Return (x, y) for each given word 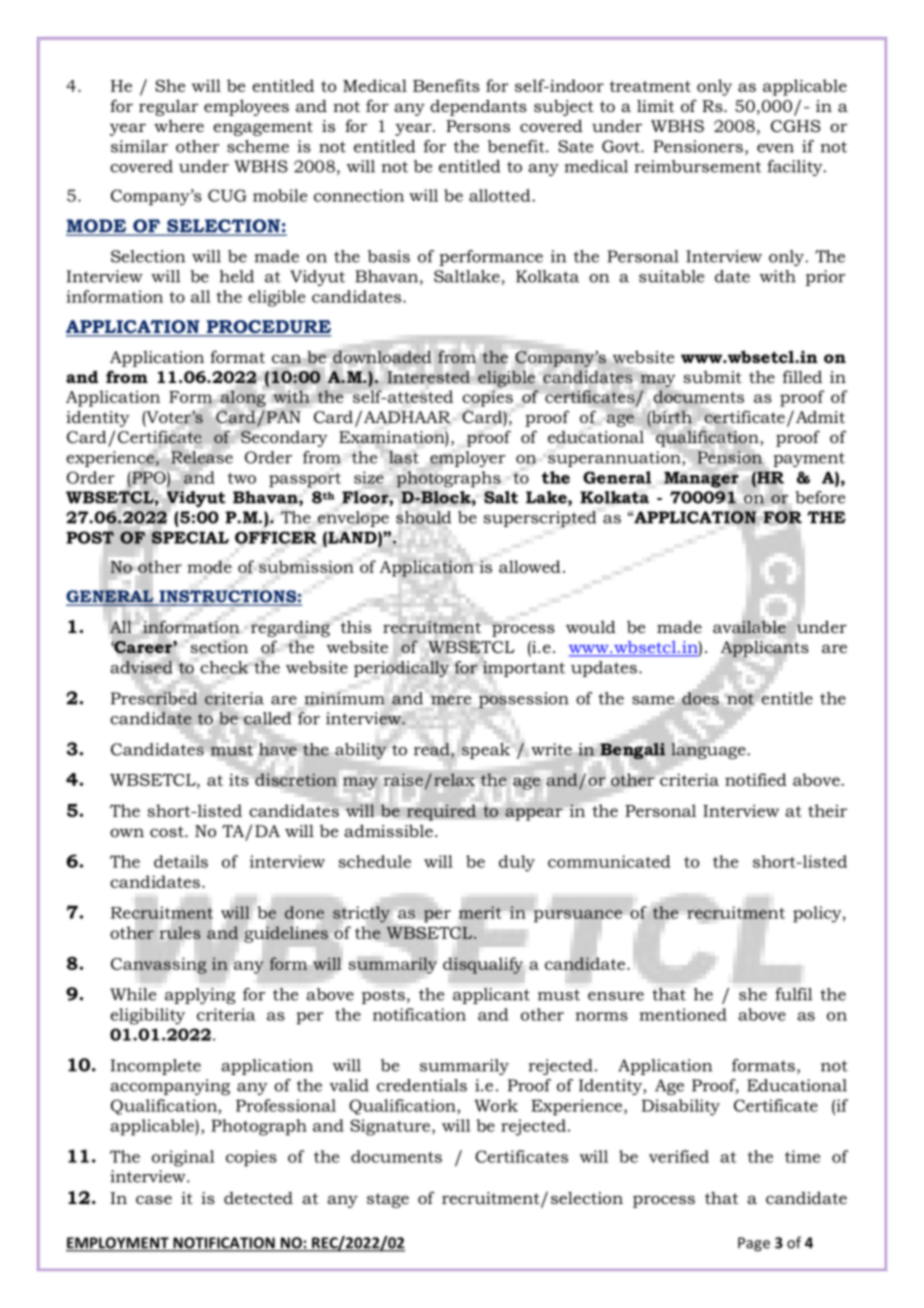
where (179, 126)
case (154, 1199)
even (775, 148)
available (749, 627)
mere (451, 700)
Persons (478, 126)
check (224, 667)
